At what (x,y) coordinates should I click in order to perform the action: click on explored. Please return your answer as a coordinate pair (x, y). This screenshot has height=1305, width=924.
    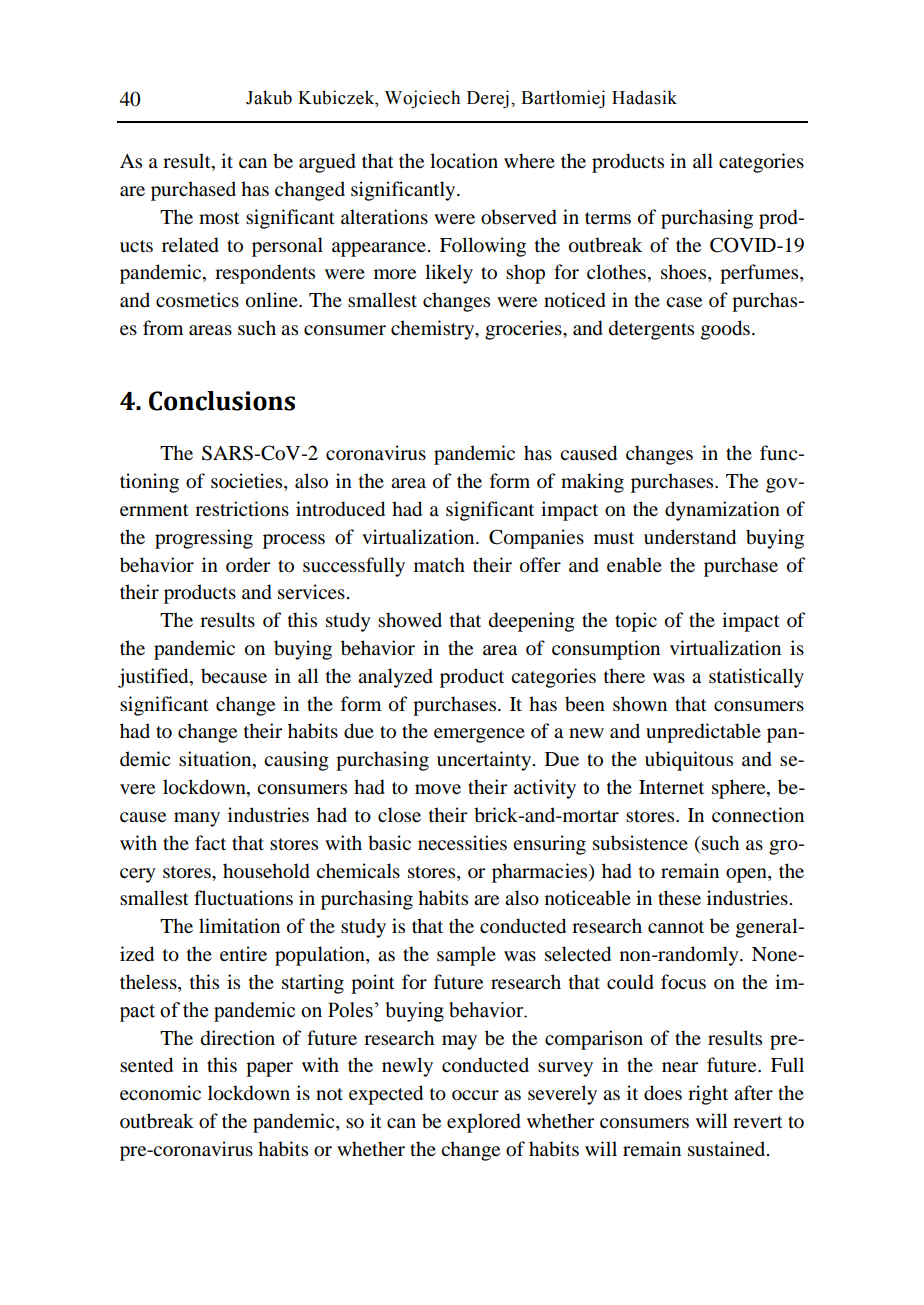
    Looking at the image, I should click on (484, 1123).
